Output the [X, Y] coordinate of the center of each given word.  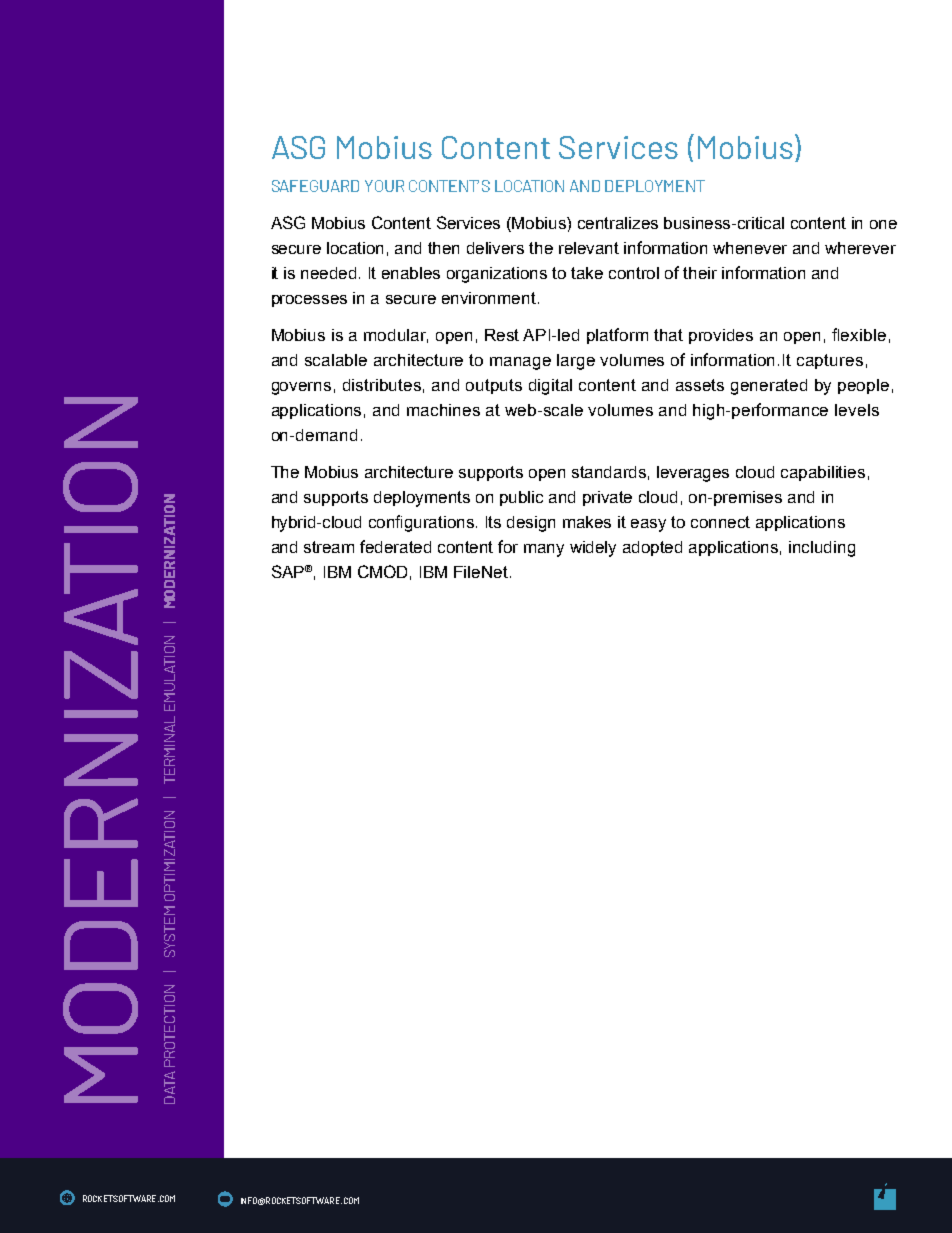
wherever [860, 248]
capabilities [823, 473]
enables [411, 273]
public [521, 498]
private [607, 498]
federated [395, 546]
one [883, 224]
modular [396, 336]
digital [550, 387]
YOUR [384, 186]
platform [617, 336]
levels [857, 410]
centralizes [618, 223]
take [587, 273]
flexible [859, 334]
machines [443, 410]
